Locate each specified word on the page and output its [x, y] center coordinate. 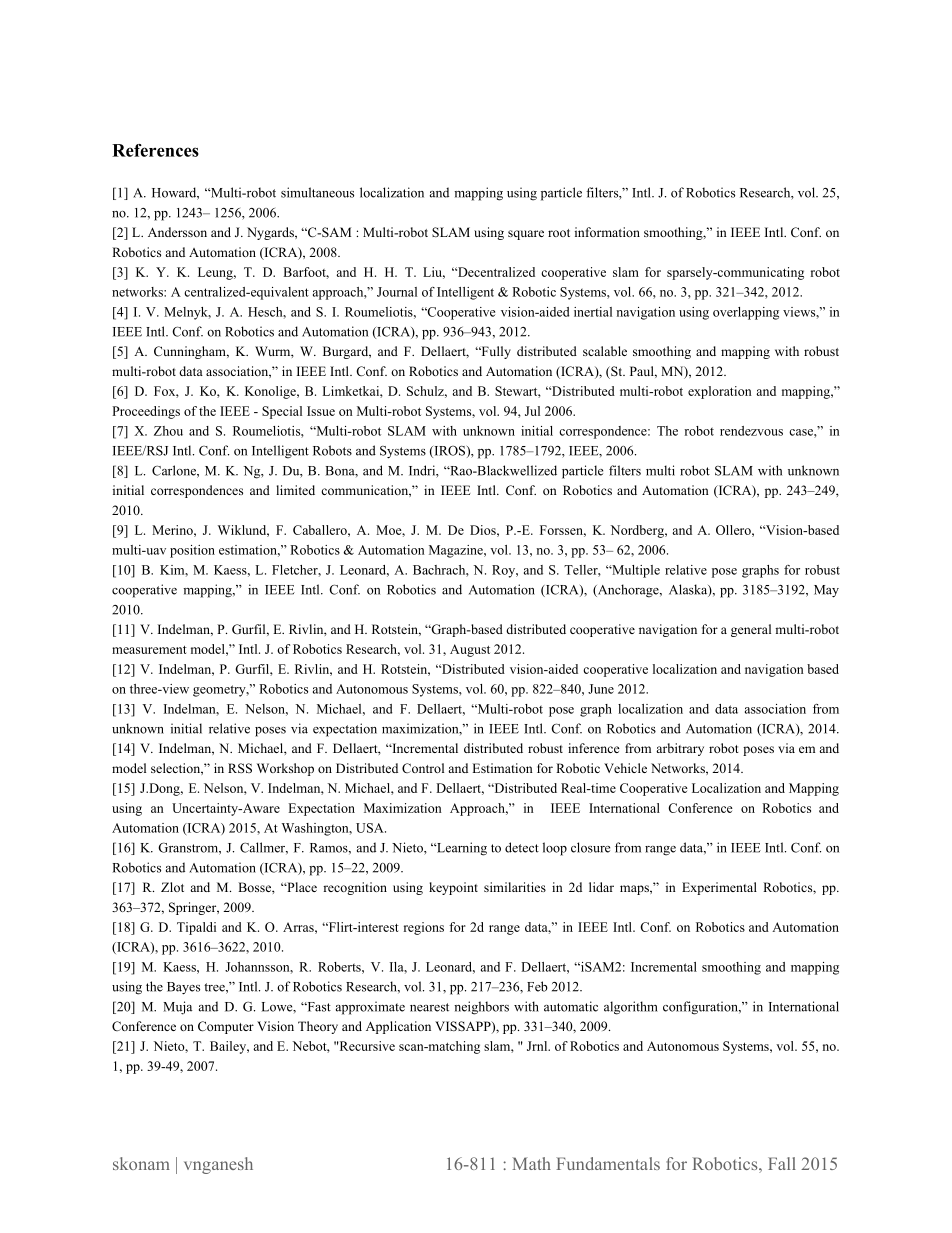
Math [531, 1163]
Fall [782, 1163]
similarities [515, 887]
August [470, 650]
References [155, 150]
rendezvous [751, 431]
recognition [355, 888]
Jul [532, 411]
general [751, 630]
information [607, 232]
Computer [226, 1027]
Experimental [719, 888]
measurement [149, 650]
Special [282, 412]
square [526, 235]
